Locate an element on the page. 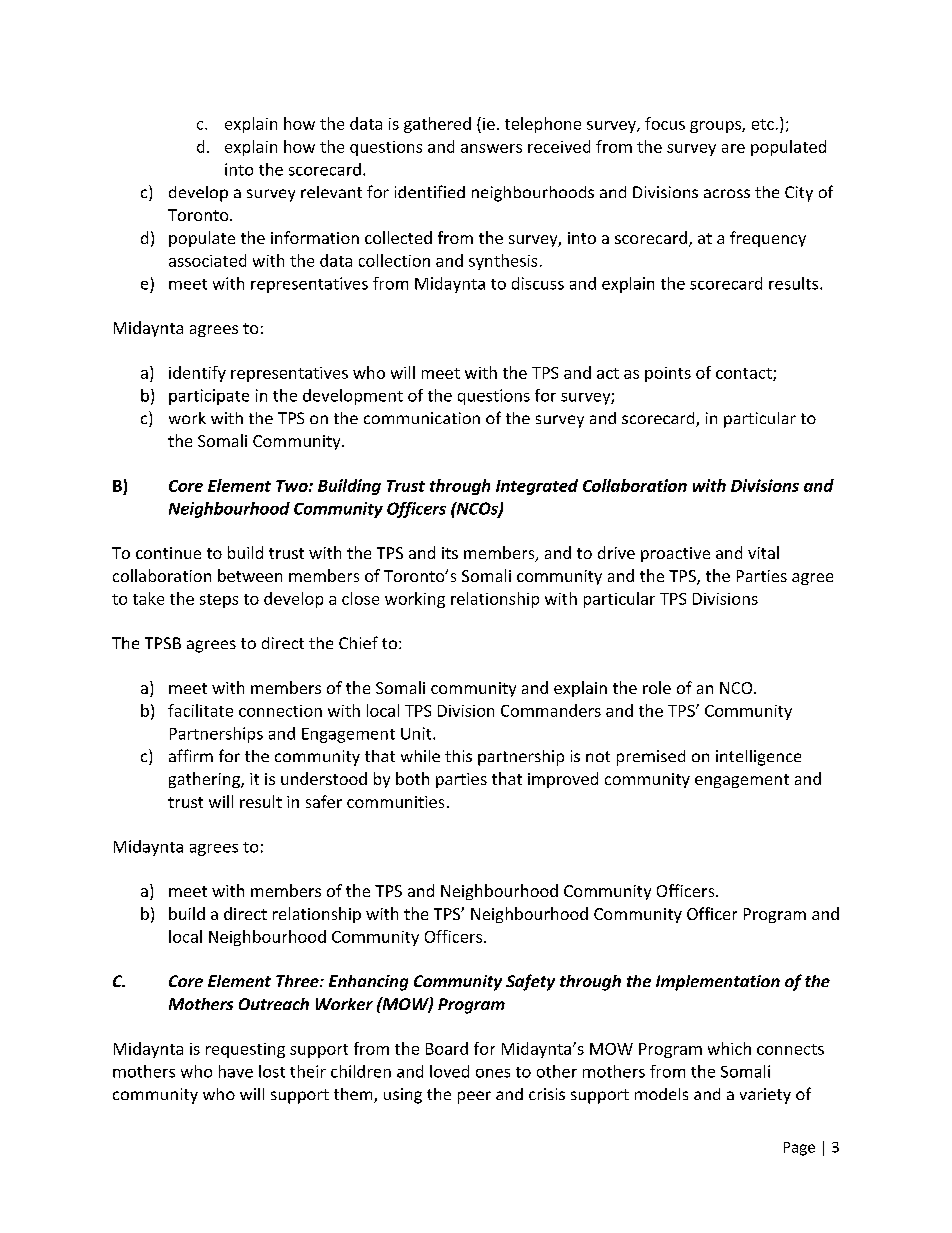 This page has height=1233, width=952. vital is located at coordinates (763, 552).
